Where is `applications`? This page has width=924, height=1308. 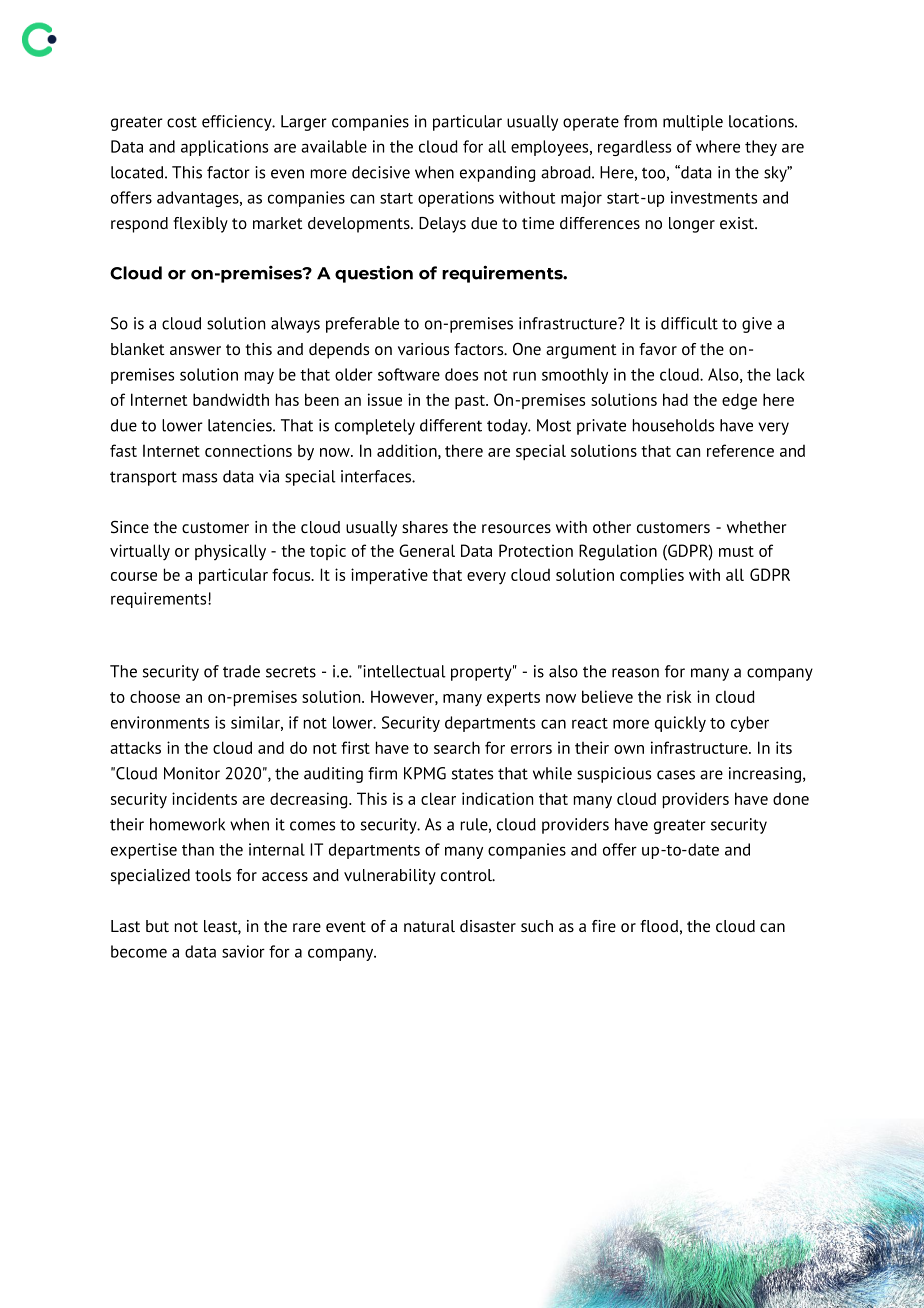
applications is located at coordinates (224, 148).
